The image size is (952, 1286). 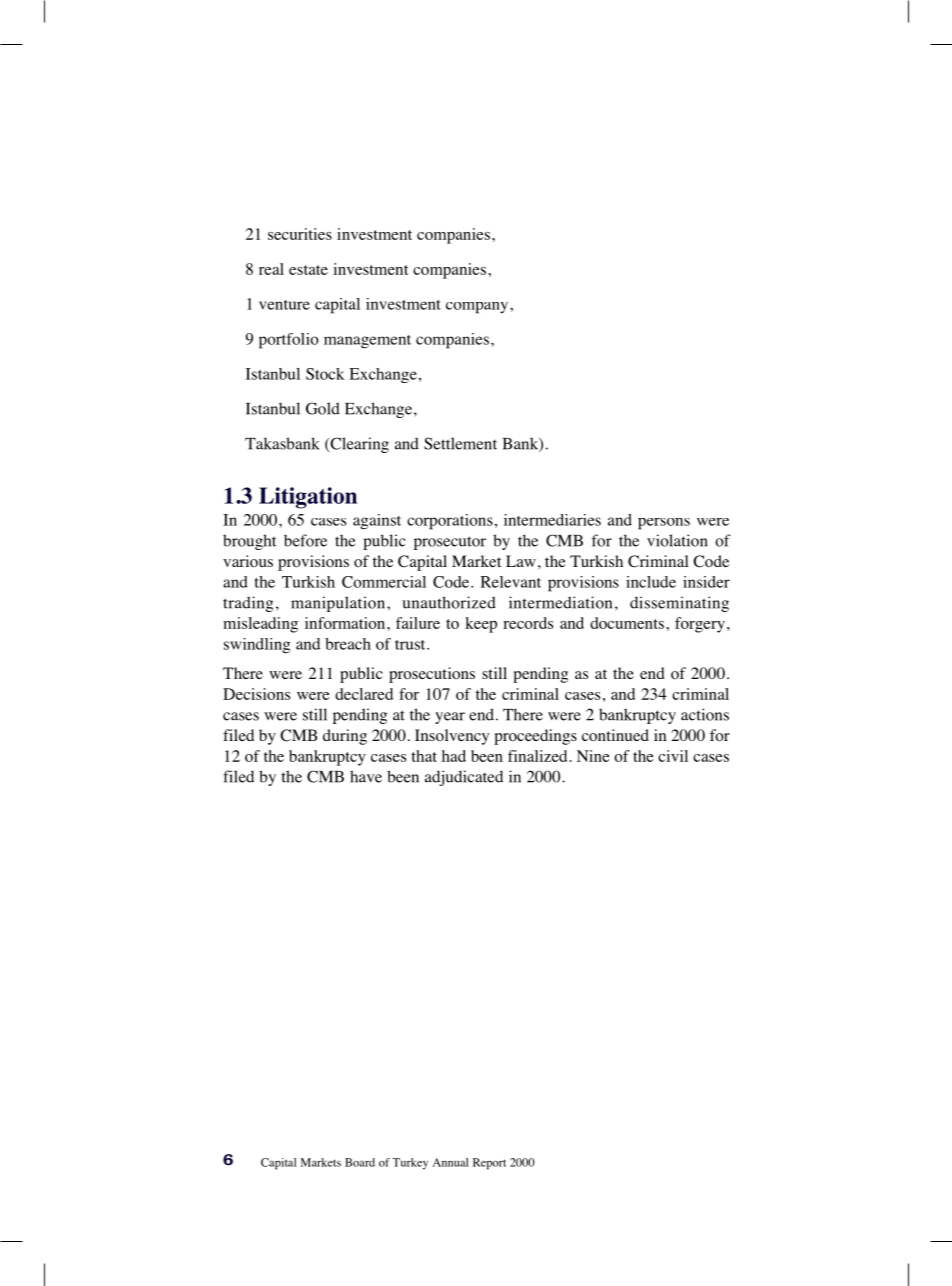 I want to click on have, so click(x=366, y=776).
